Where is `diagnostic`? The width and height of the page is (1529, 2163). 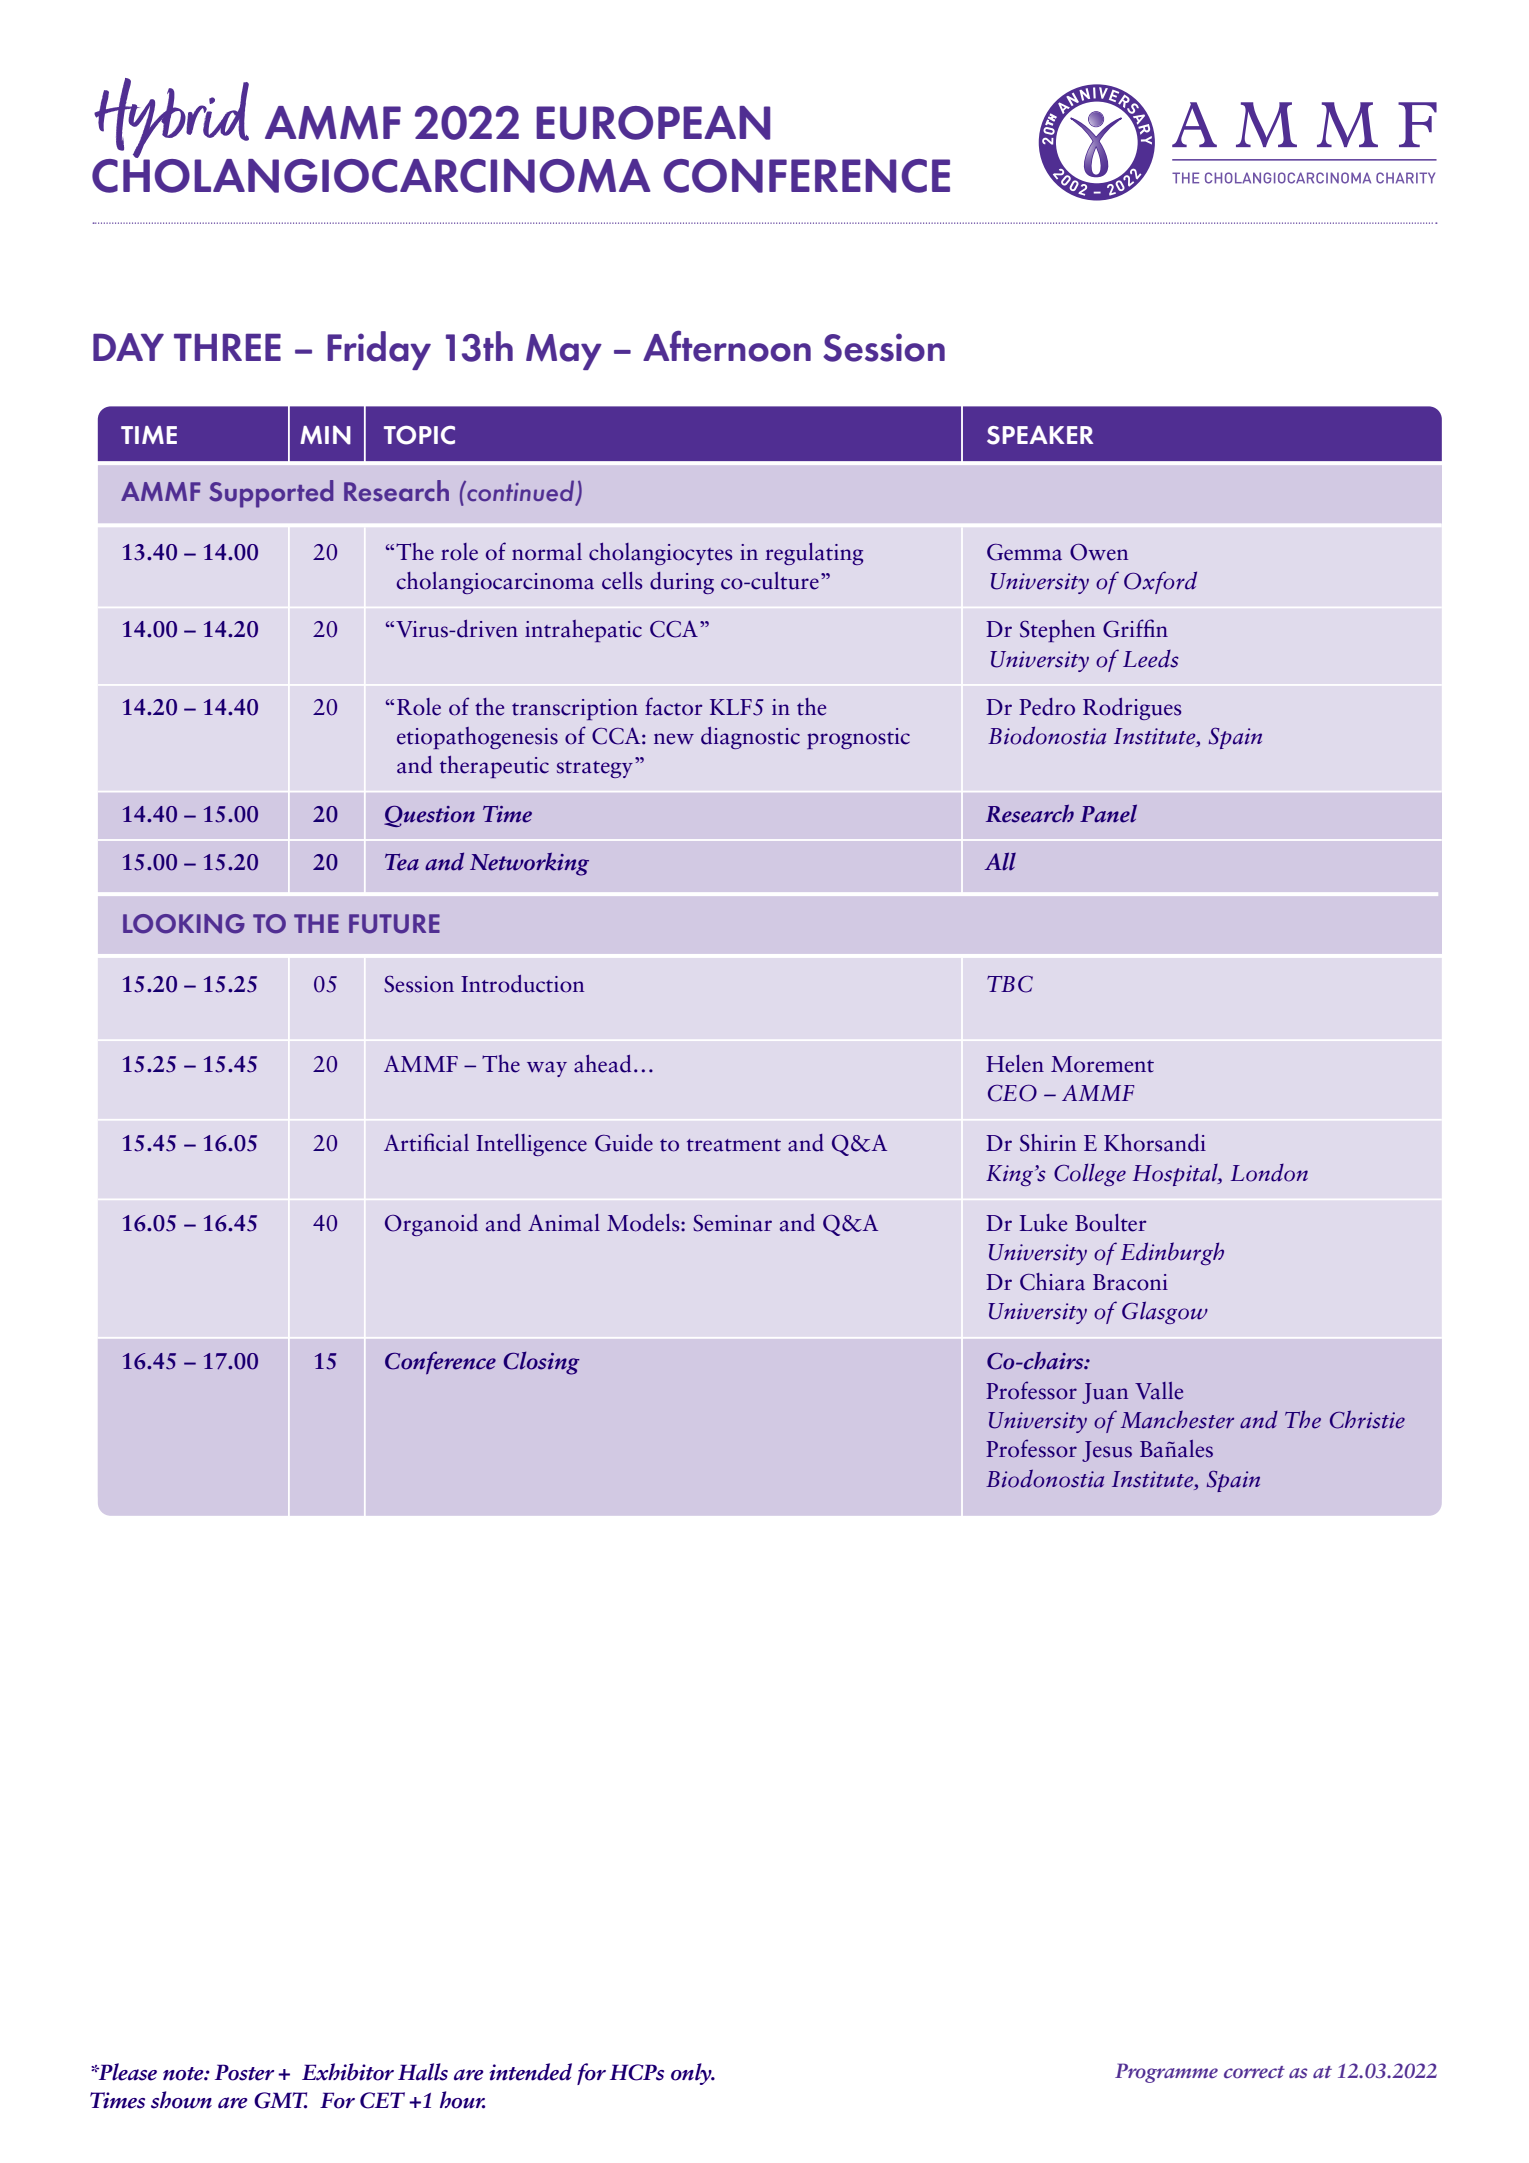
diagnostic is located at coordinates (750, 738).
